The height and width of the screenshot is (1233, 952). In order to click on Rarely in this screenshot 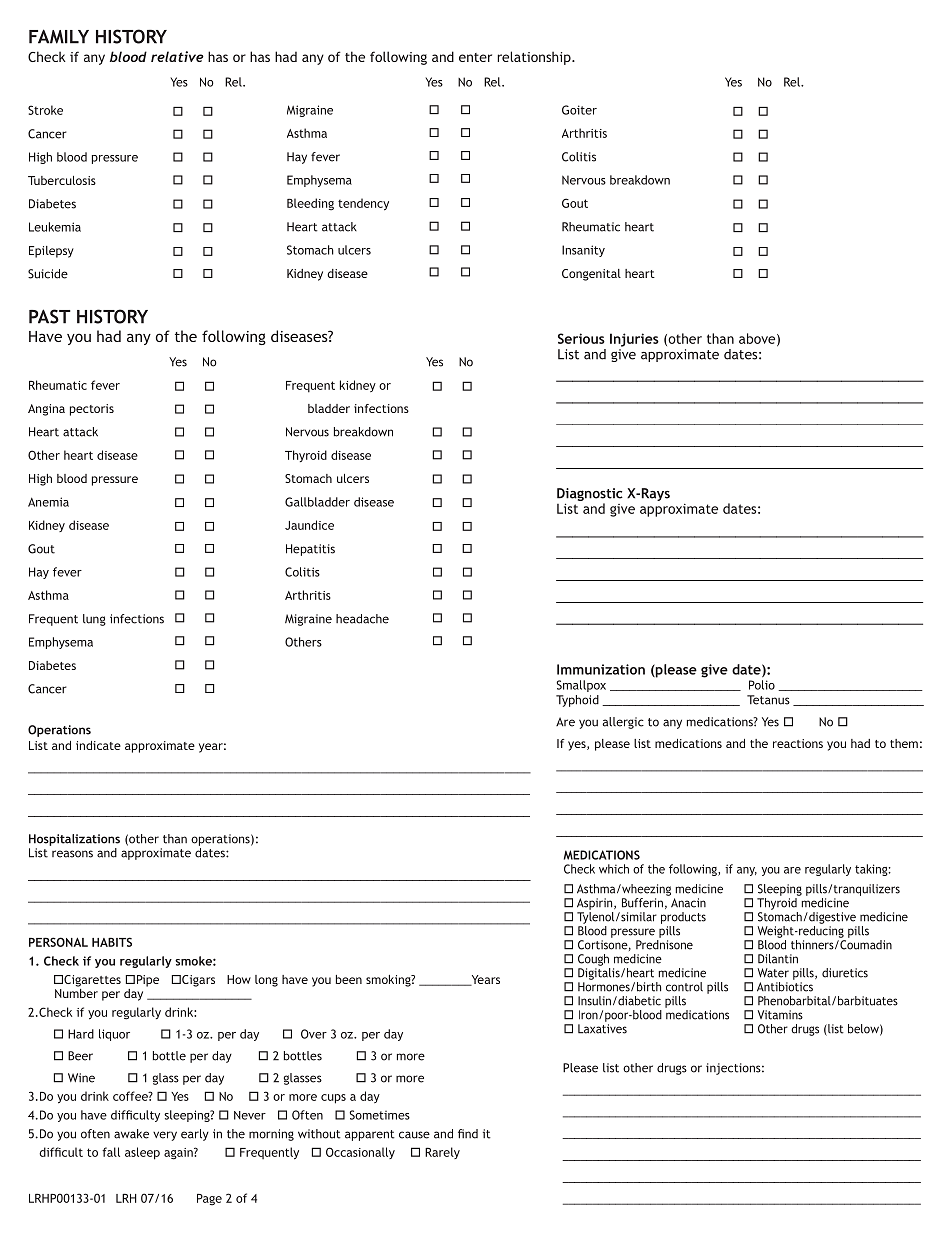, I will do `click(442, 1153)`.
